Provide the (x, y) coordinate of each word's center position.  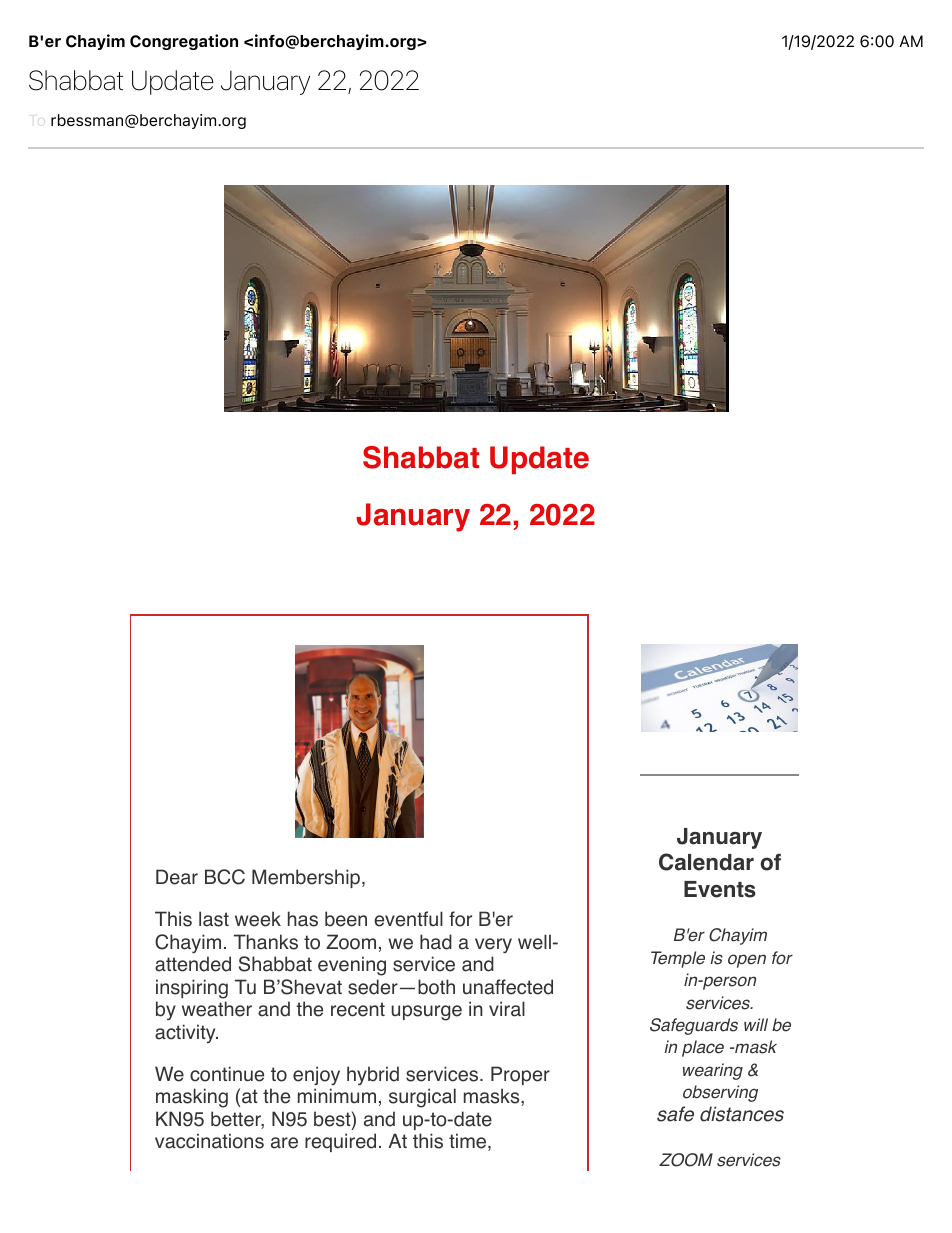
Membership (306, 878)
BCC (225, 877)
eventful (408, 919)
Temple (678, 959)
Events (720, 889)
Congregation (184, 42)
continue (227, 1074)
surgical (422, 1098)
